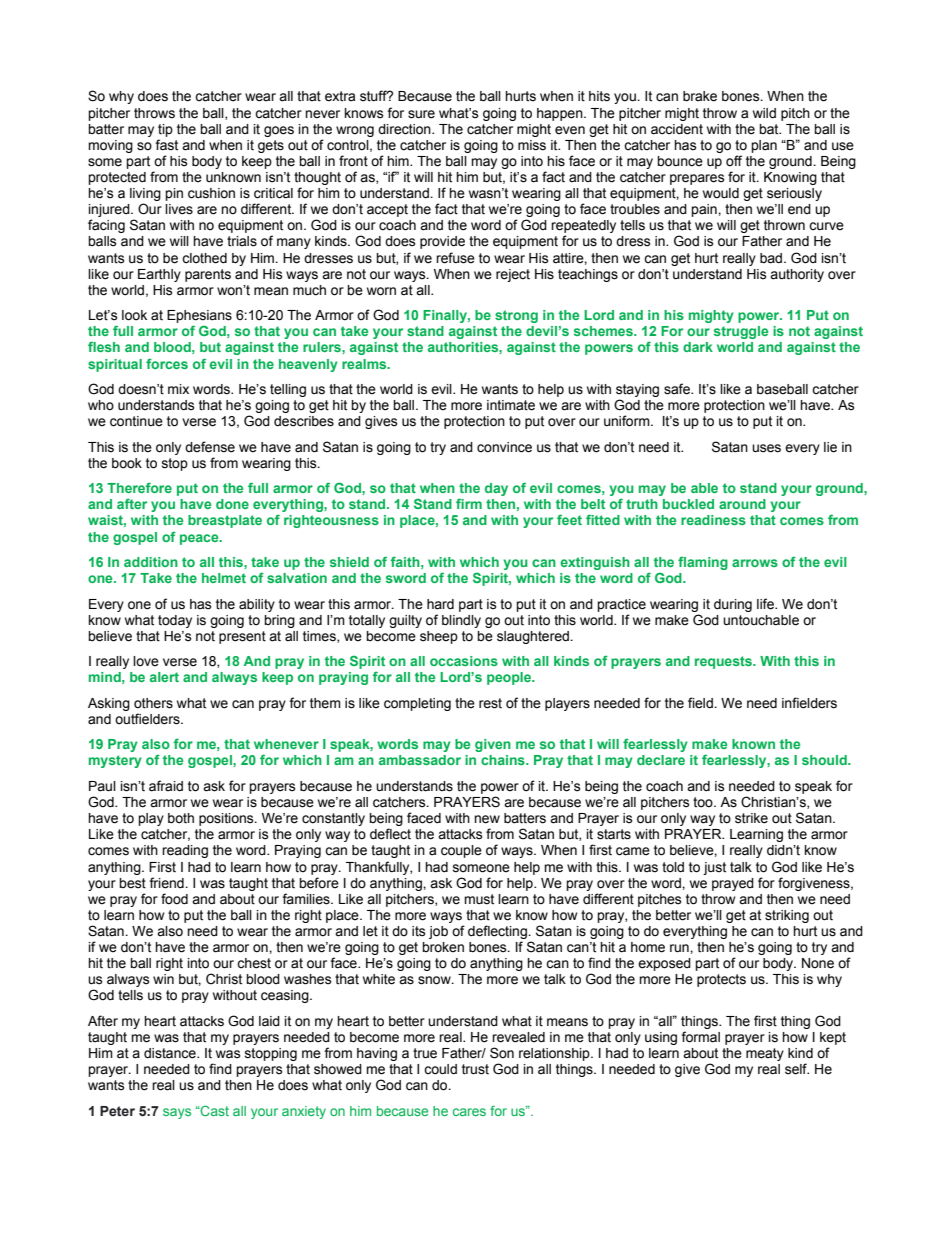 This screenshot has height=1233, width=952. What do you see at coordinates (741, 332) in the screenshot?
I see `struggle` at bounding box center [741, 332].
